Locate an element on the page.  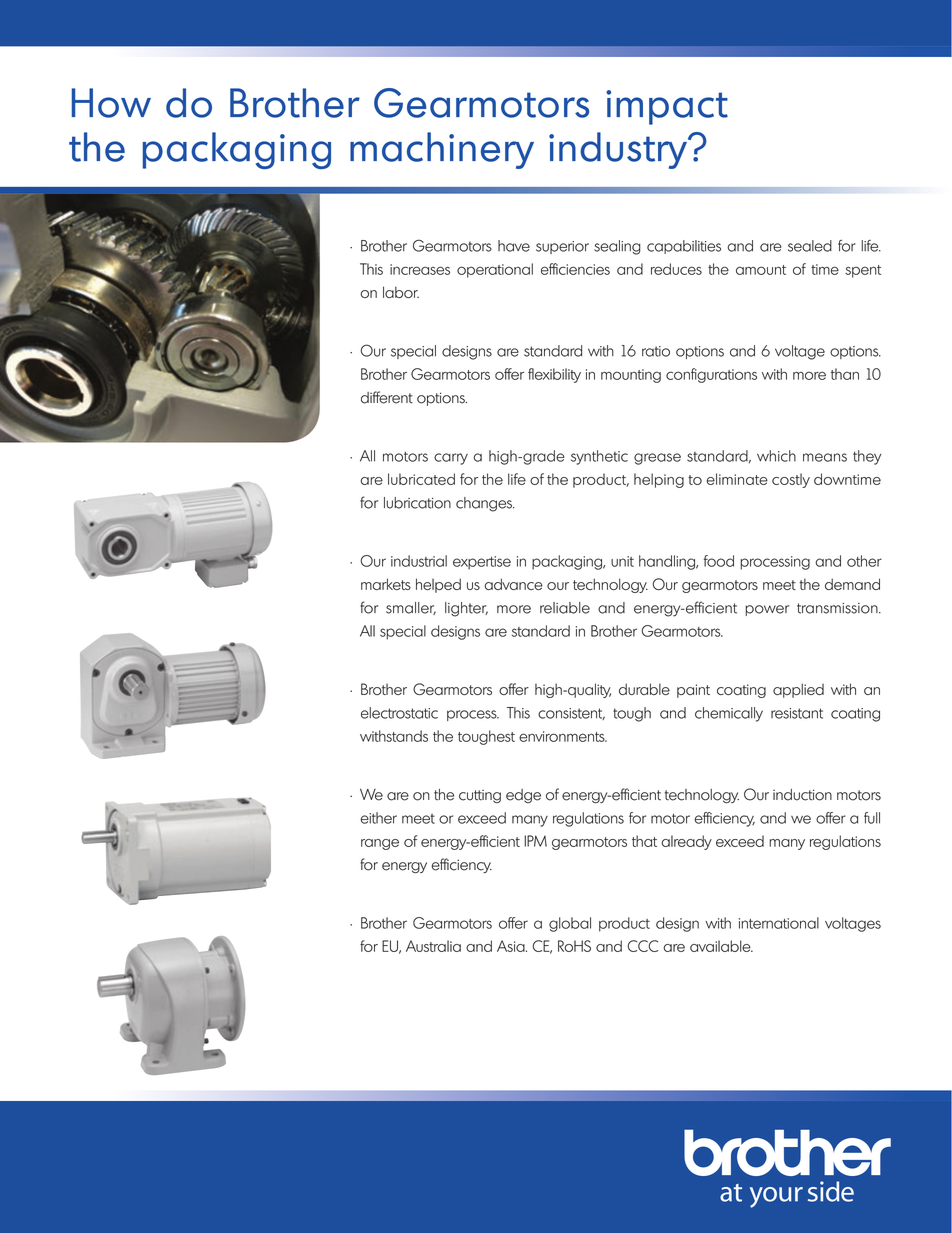
machinery is located at coordinates (442, 150).
